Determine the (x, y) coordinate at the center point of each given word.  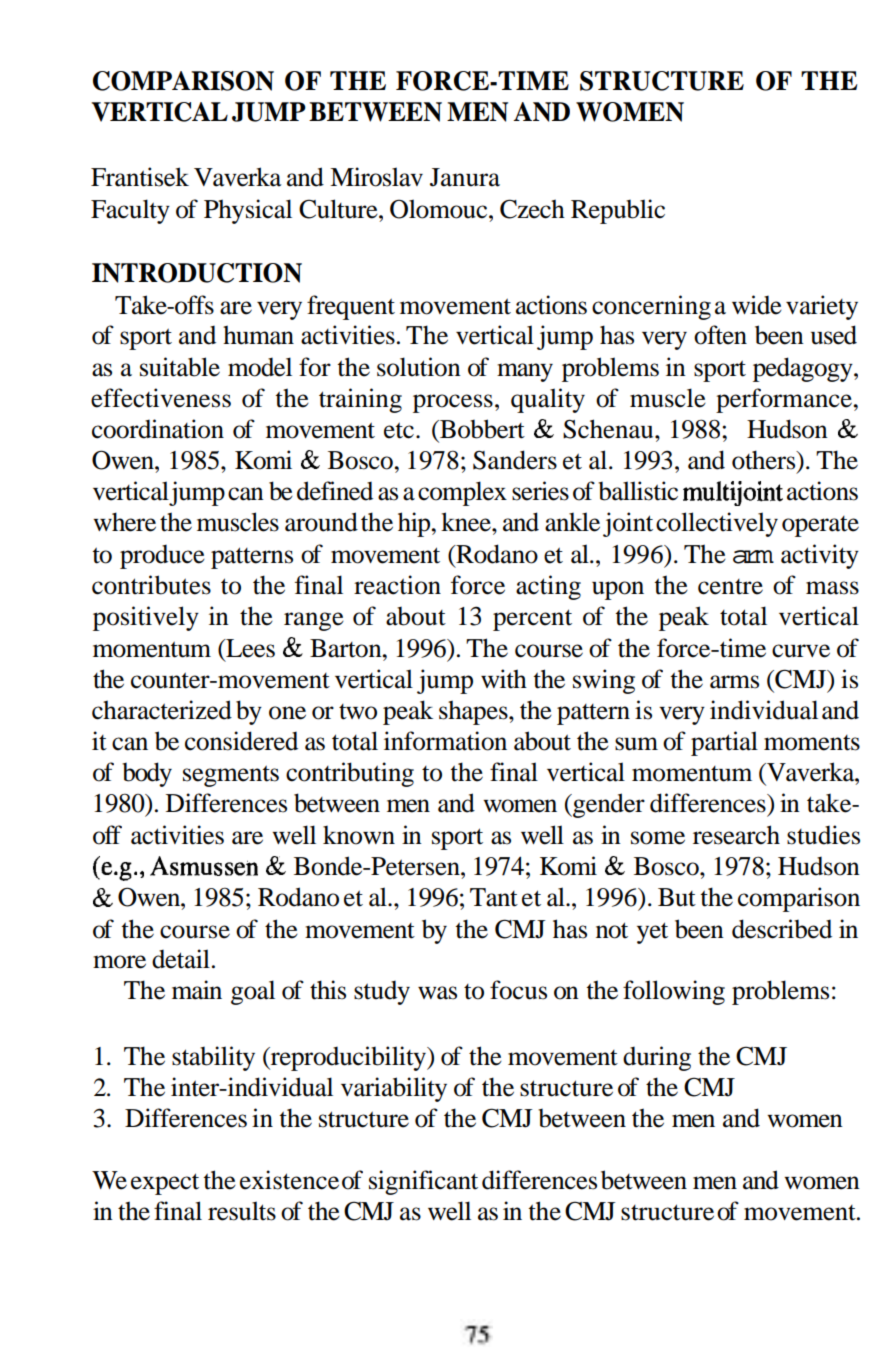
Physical (248, 211)
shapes (474, 712)
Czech (532, 209)
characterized (162, 710)
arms (734, 682)
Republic (618, 211)
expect (165, 1184)
